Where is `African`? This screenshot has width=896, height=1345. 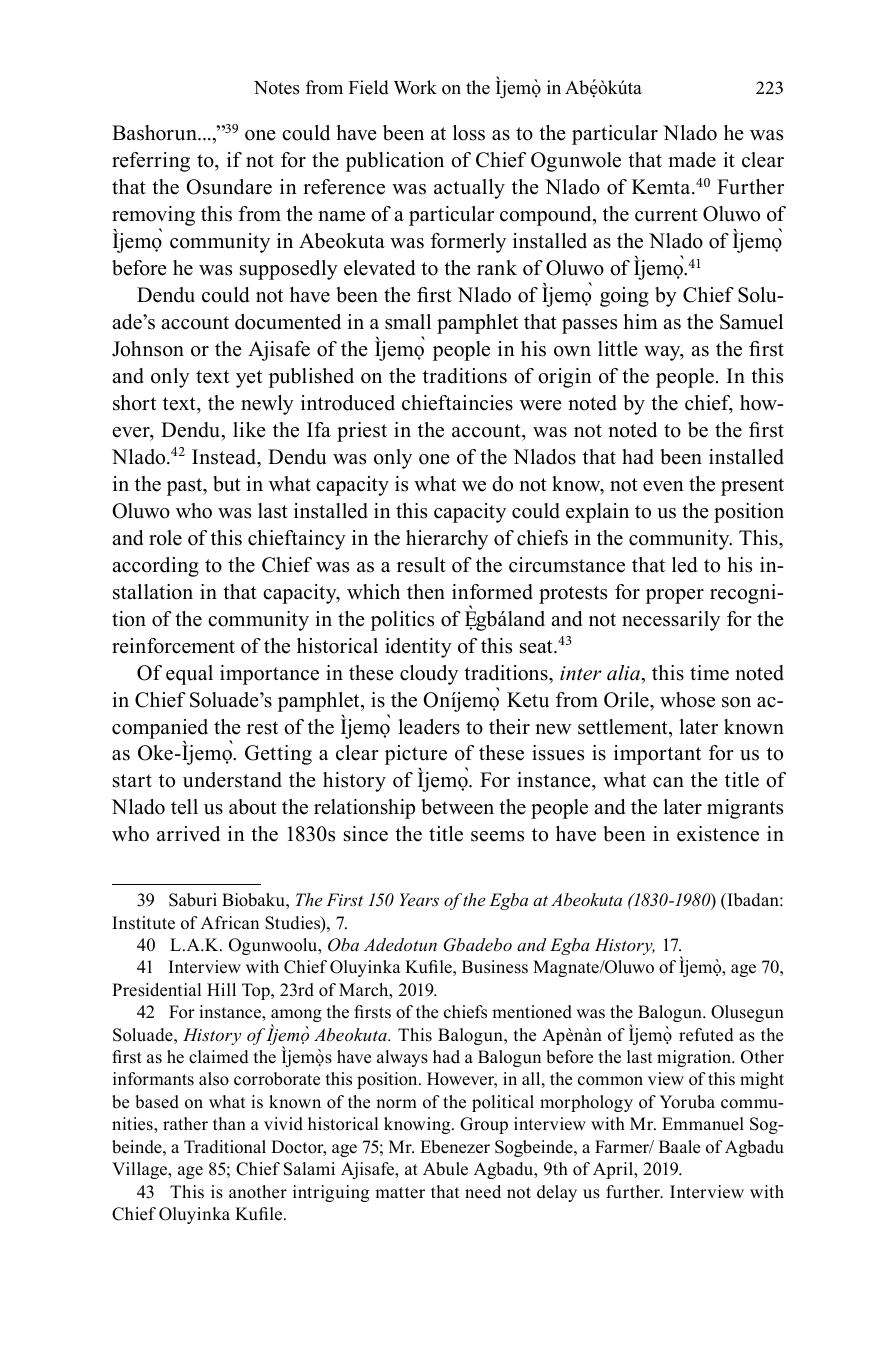
African is located at coordinates (230, 923).
